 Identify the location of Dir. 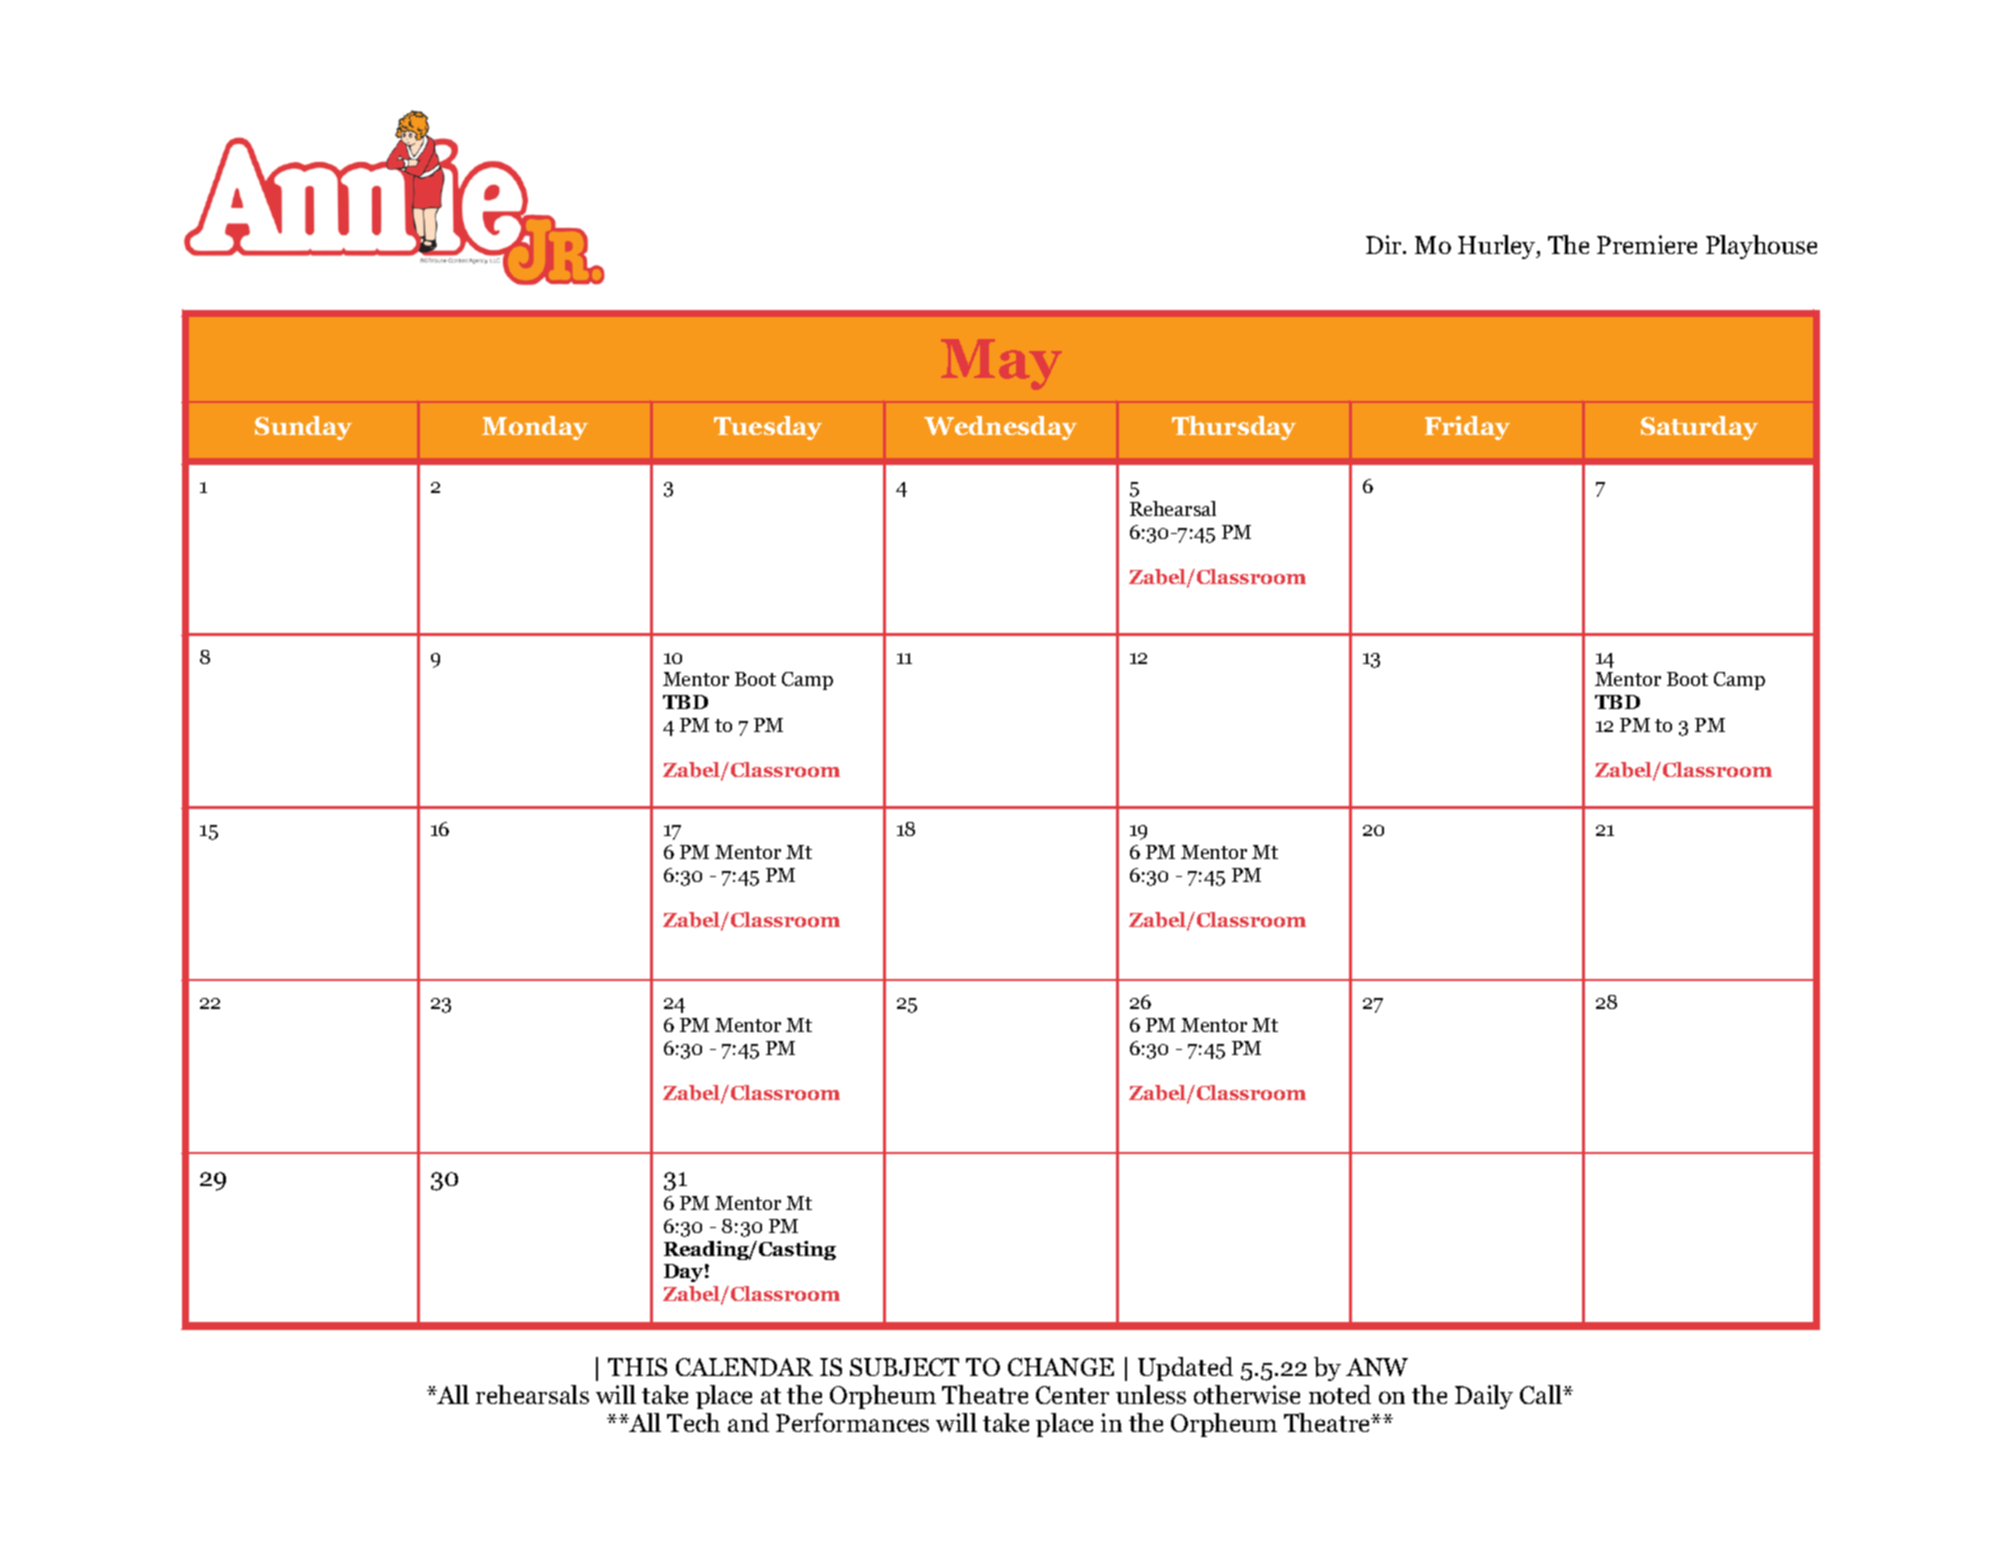
(1385, 244).
